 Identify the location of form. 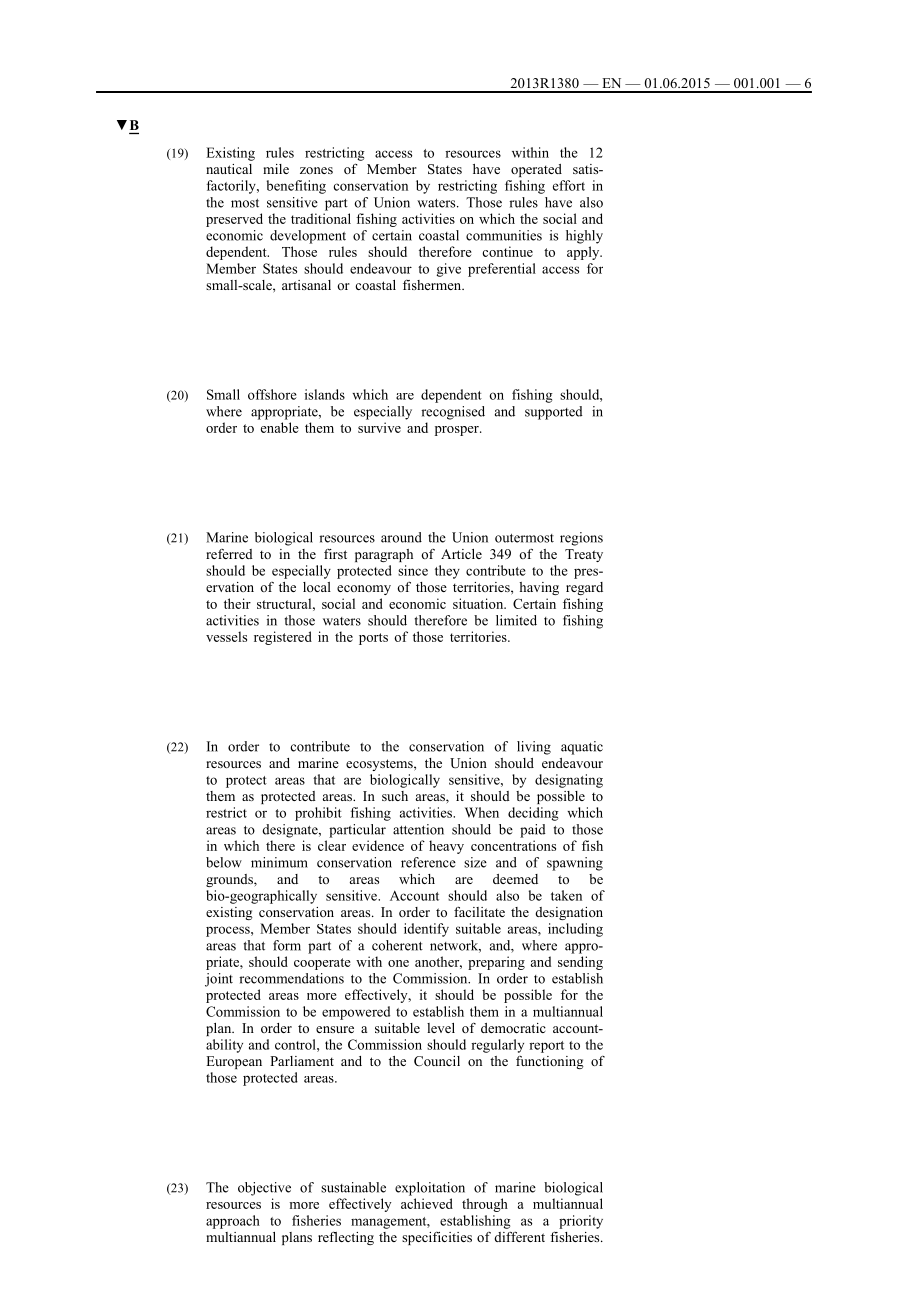
(287, 945).
